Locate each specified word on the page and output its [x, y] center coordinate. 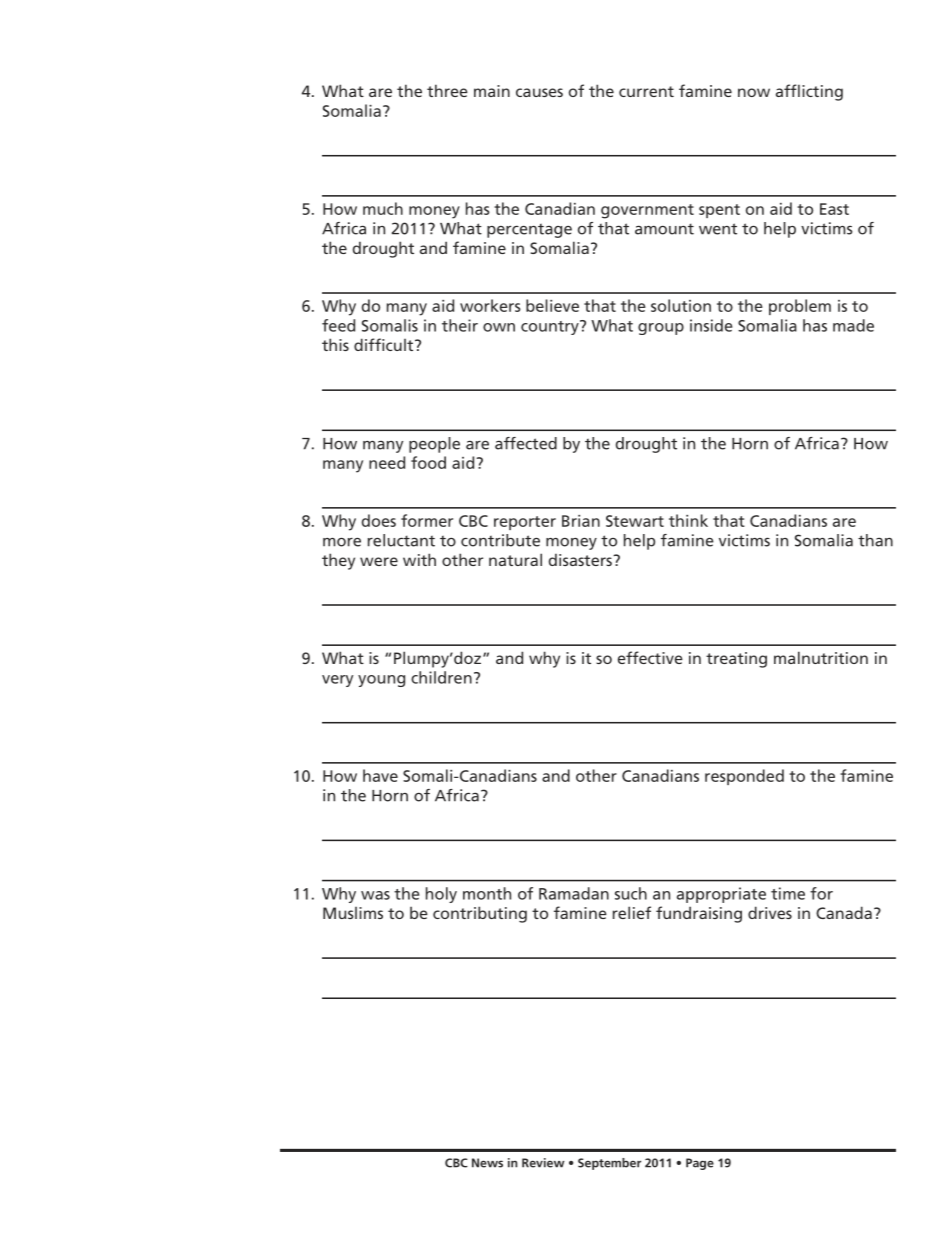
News [487, 1163]
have [380, 775]
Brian [581, 521]
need [387, 462]
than [875, 540]
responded [744, 777]
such [631, 893]
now [754, 92]
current [646, 91]
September [609, 1164]
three [447, 90]
